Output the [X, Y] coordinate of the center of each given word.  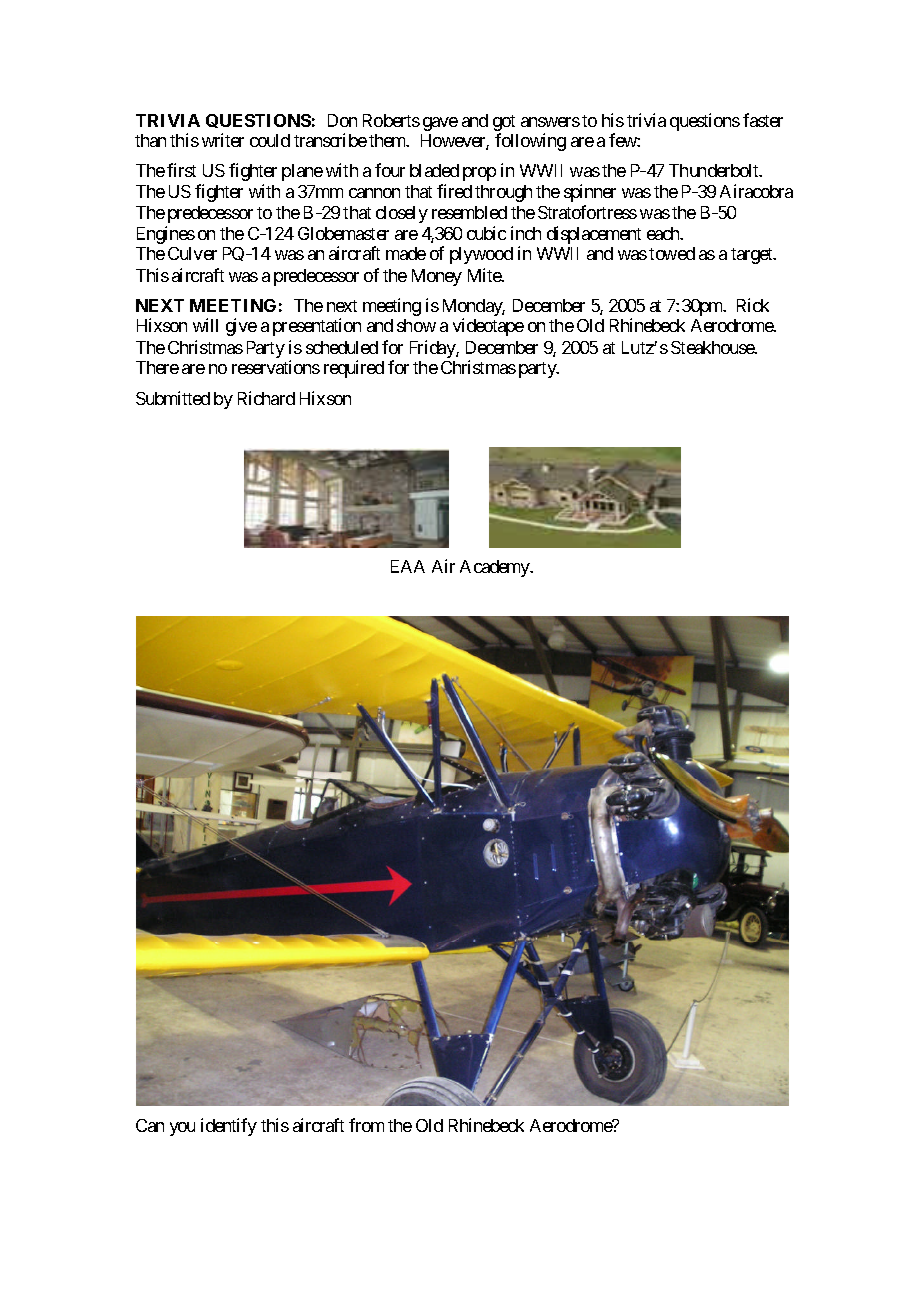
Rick [753, 305]
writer [223, 140]
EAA [408, 566]
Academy [496, 568]
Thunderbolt [715, 170]
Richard [266, 398]
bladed [434, 170]
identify [229, 1127]
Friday [433, 349]
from [366, 1125]
